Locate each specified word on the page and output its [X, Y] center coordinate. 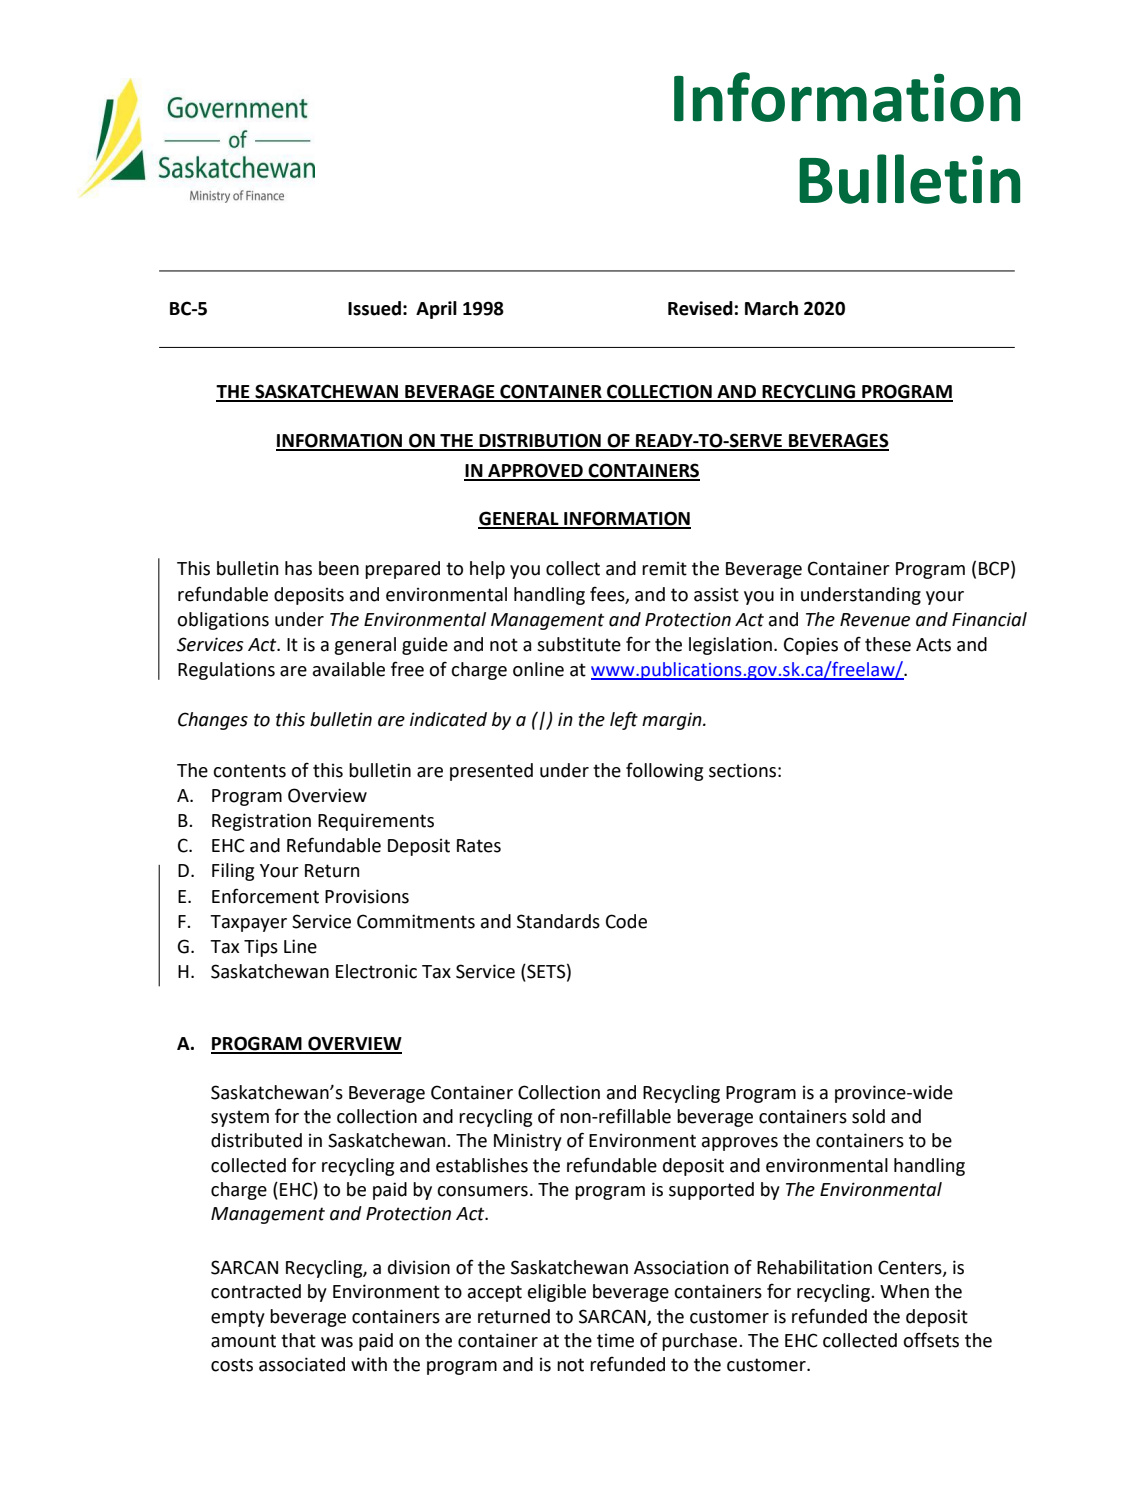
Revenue [875, 620]
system [240, 1118]
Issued [374, 308]
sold [868, 1116]
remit [664, 568]
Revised [700, 308]
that [298, 1340]
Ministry [528, 1142]
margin [673, 721]
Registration [261, 822]
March [771, 308]
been [339, 568]
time [615, 1340]
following [664, 771]
